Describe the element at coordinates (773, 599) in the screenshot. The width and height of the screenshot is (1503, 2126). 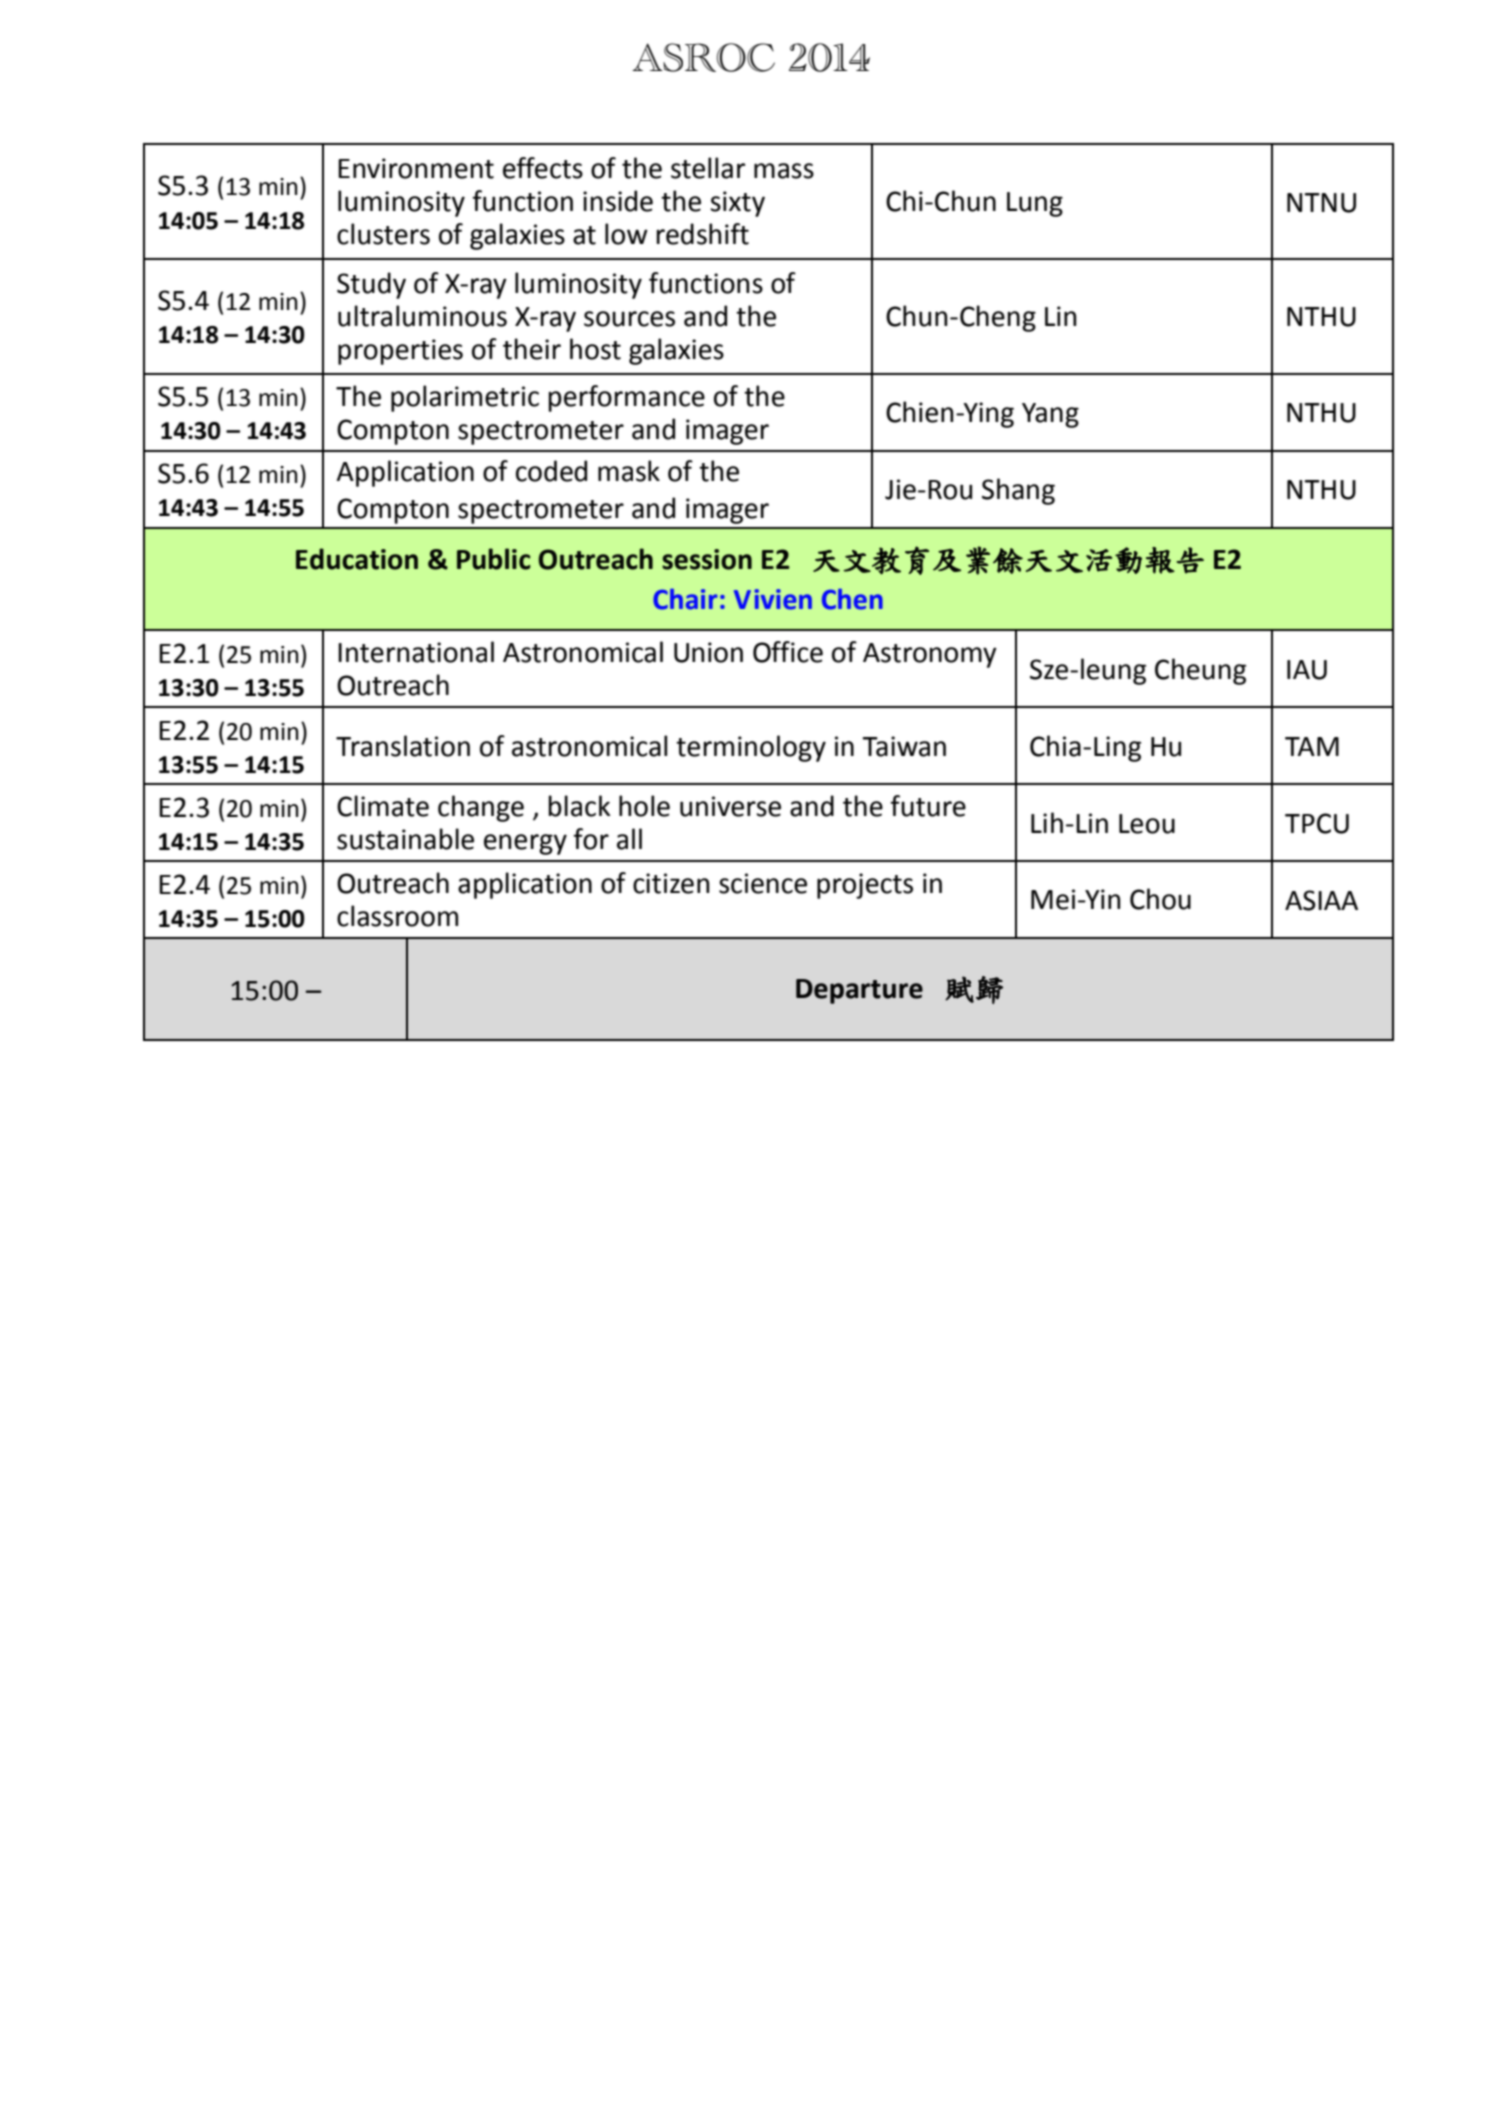
I see `Vivien` at that location.
